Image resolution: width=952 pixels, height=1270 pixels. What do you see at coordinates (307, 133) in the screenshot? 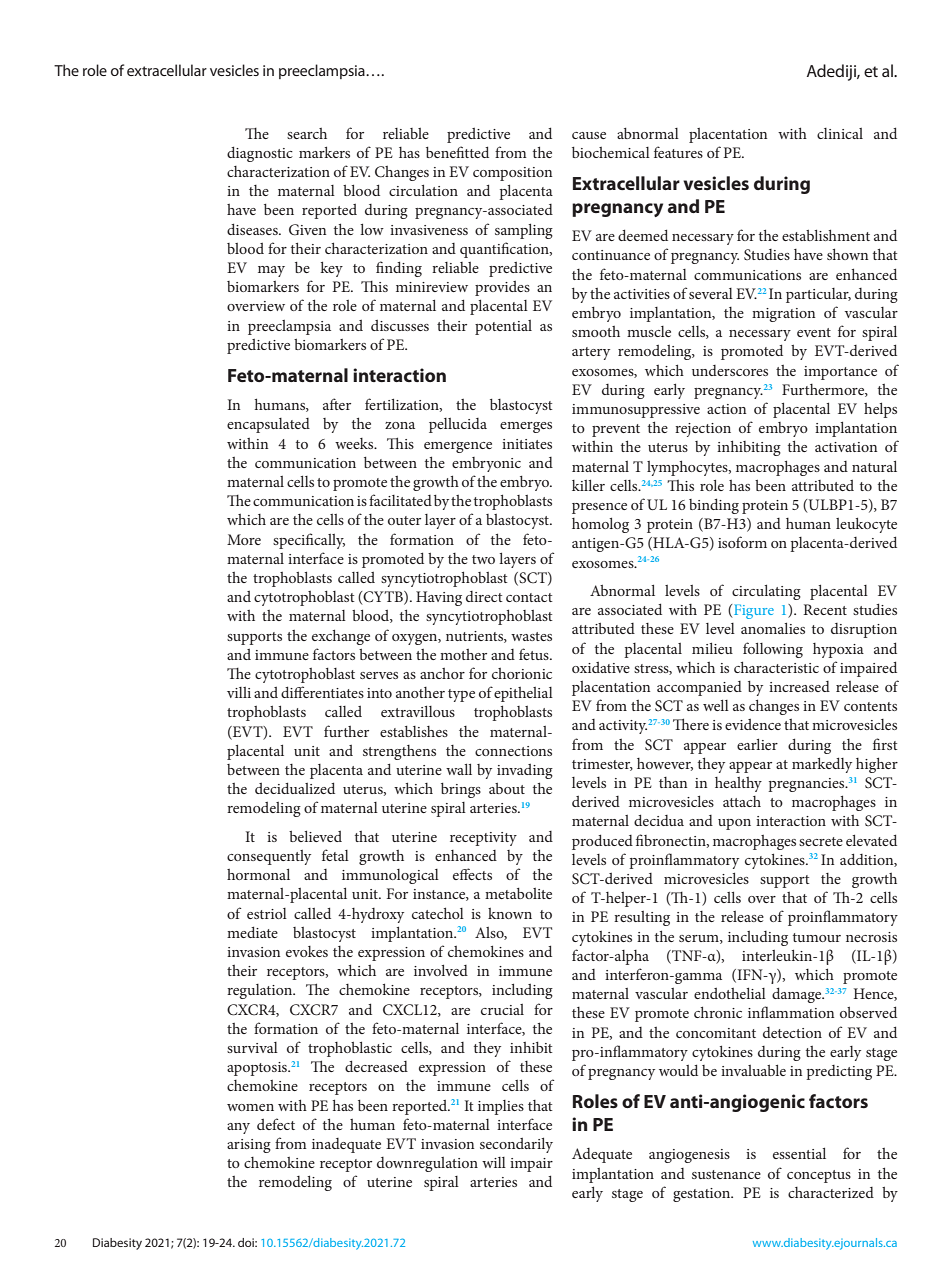
I see `search` at bounding box center [307, 133].
